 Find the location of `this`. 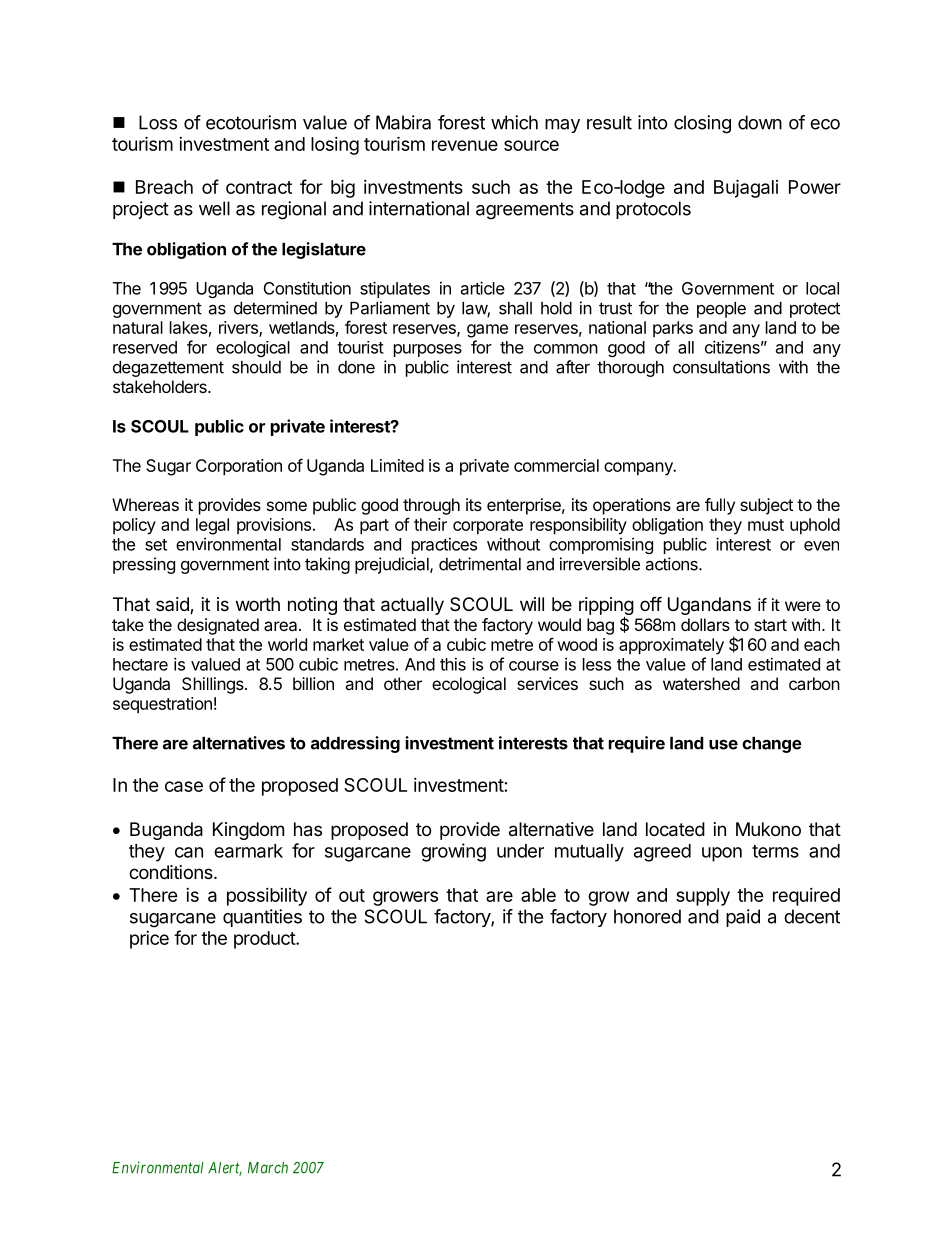

this is located at coordinates (453, 664).
